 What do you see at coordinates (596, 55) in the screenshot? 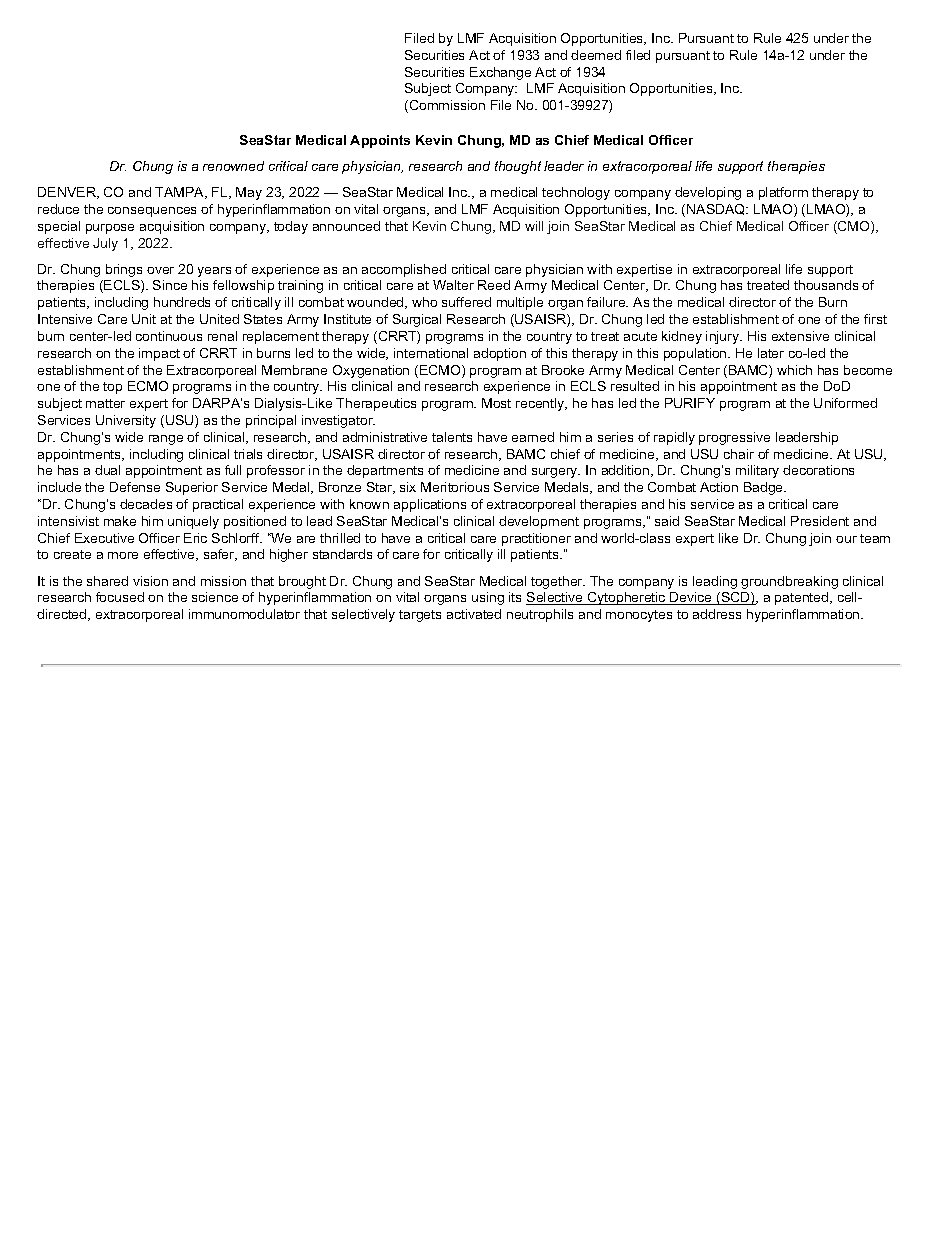
I see `deemed` at bounding box center [596, 55].
